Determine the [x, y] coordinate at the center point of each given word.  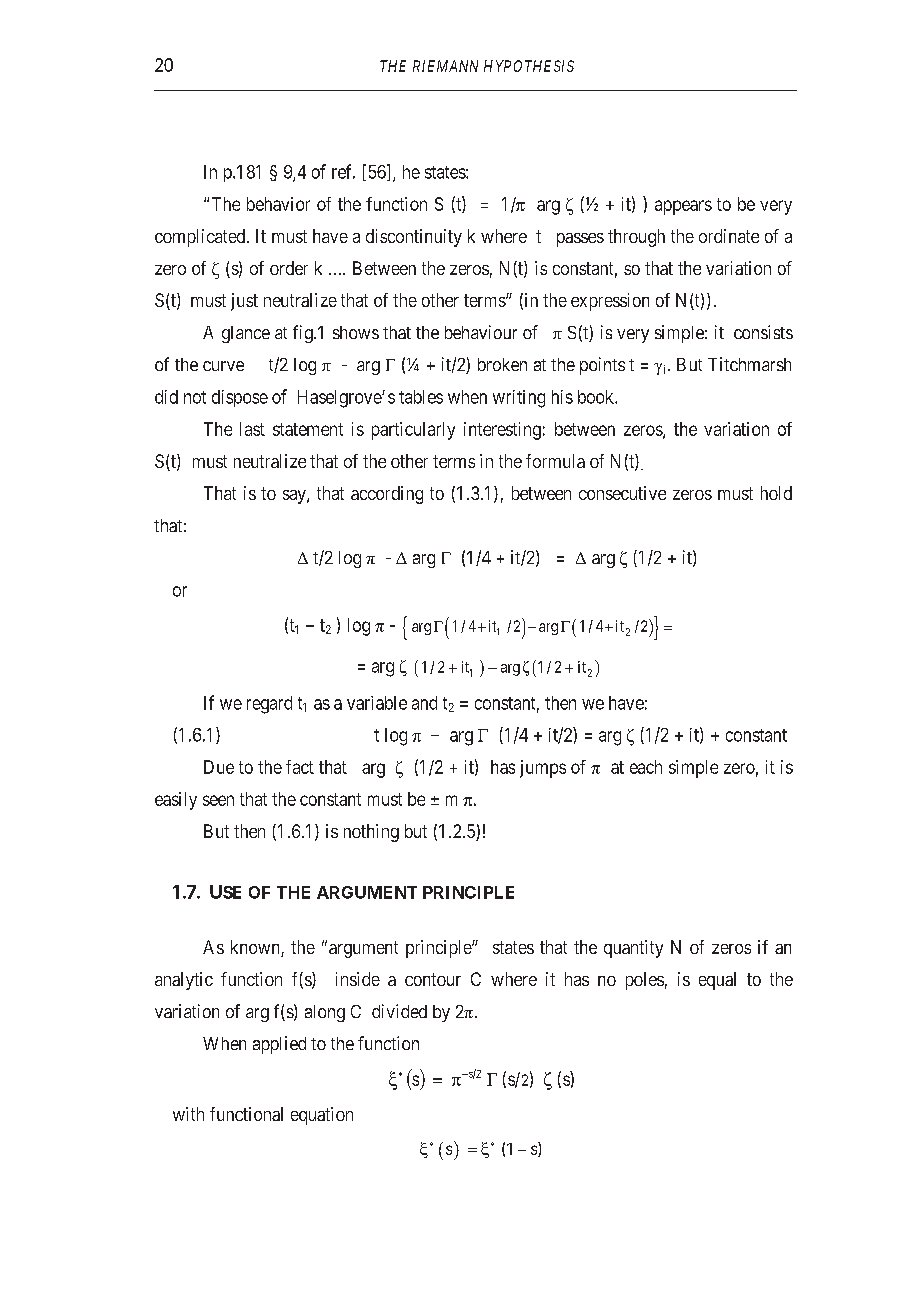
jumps [543, 769]
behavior [278, 204]
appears [683, 207]
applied [279, 1045]
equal [717, 981]
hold [776, 493]
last [252, 429]
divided [399, 1011]
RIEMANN [445, 66]
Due [219, 767]
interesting [502, 431]
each [646, 767]
